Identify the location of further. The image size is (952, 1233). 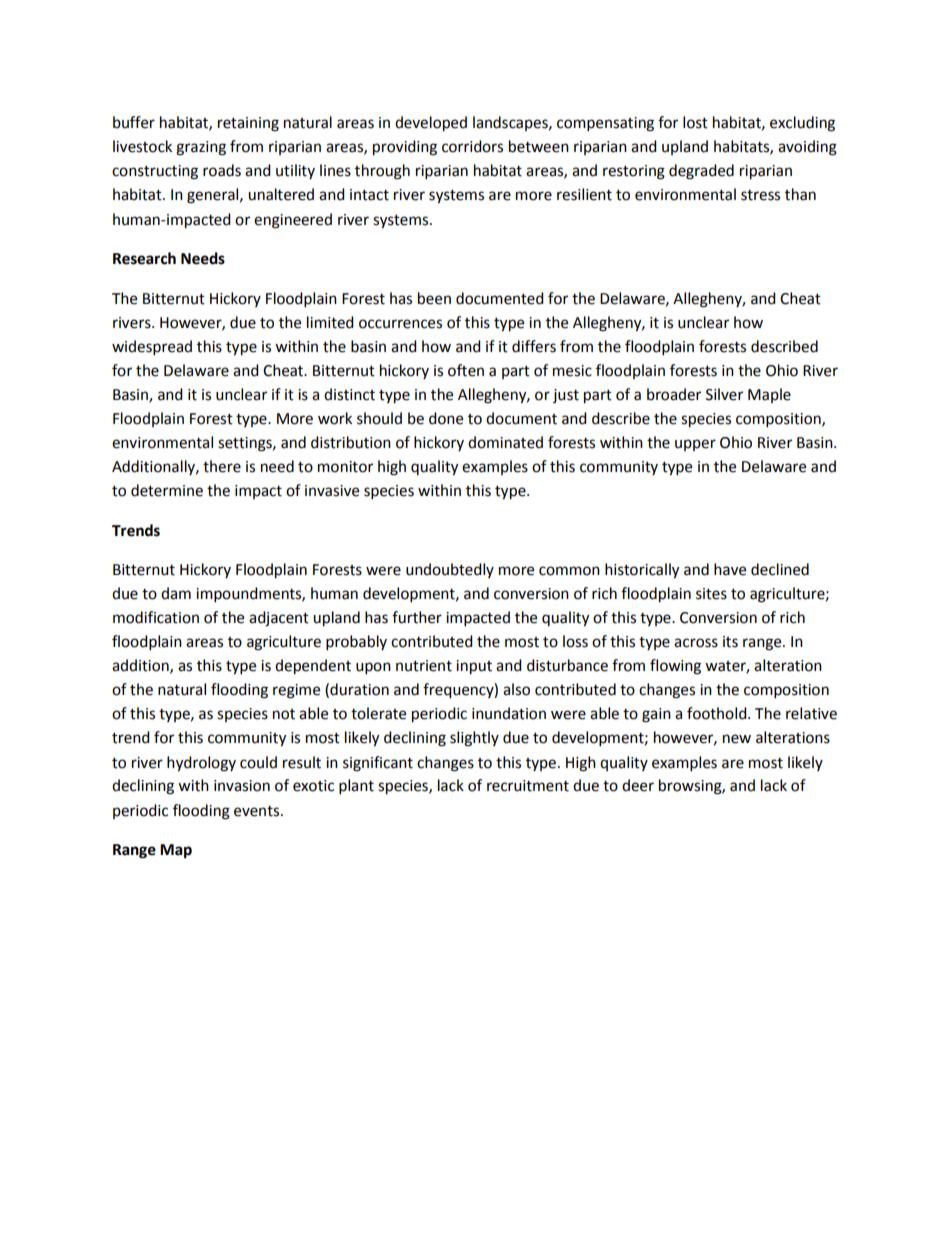
(417, 617).
